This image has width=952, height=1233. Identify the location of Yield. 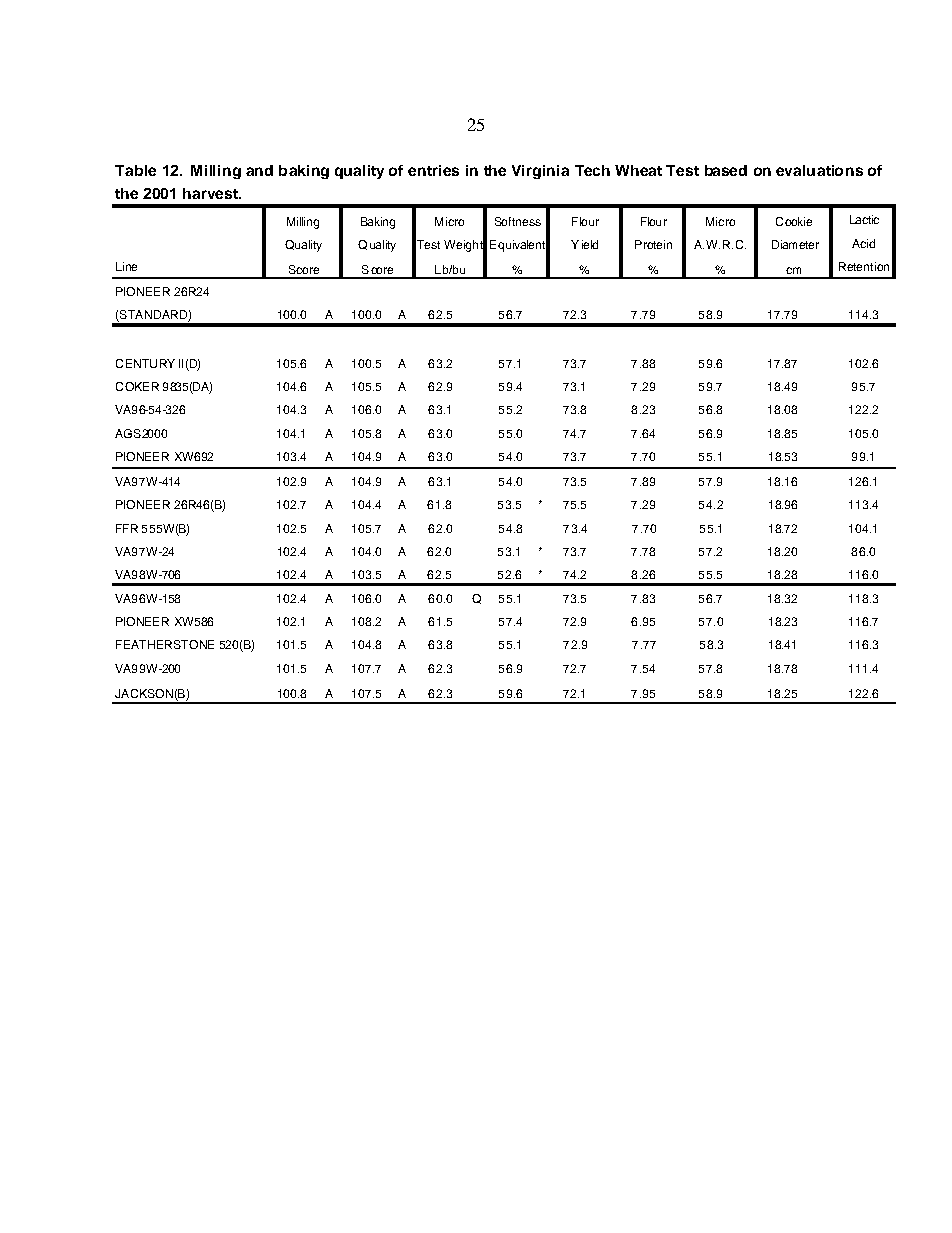
(584, 244).
